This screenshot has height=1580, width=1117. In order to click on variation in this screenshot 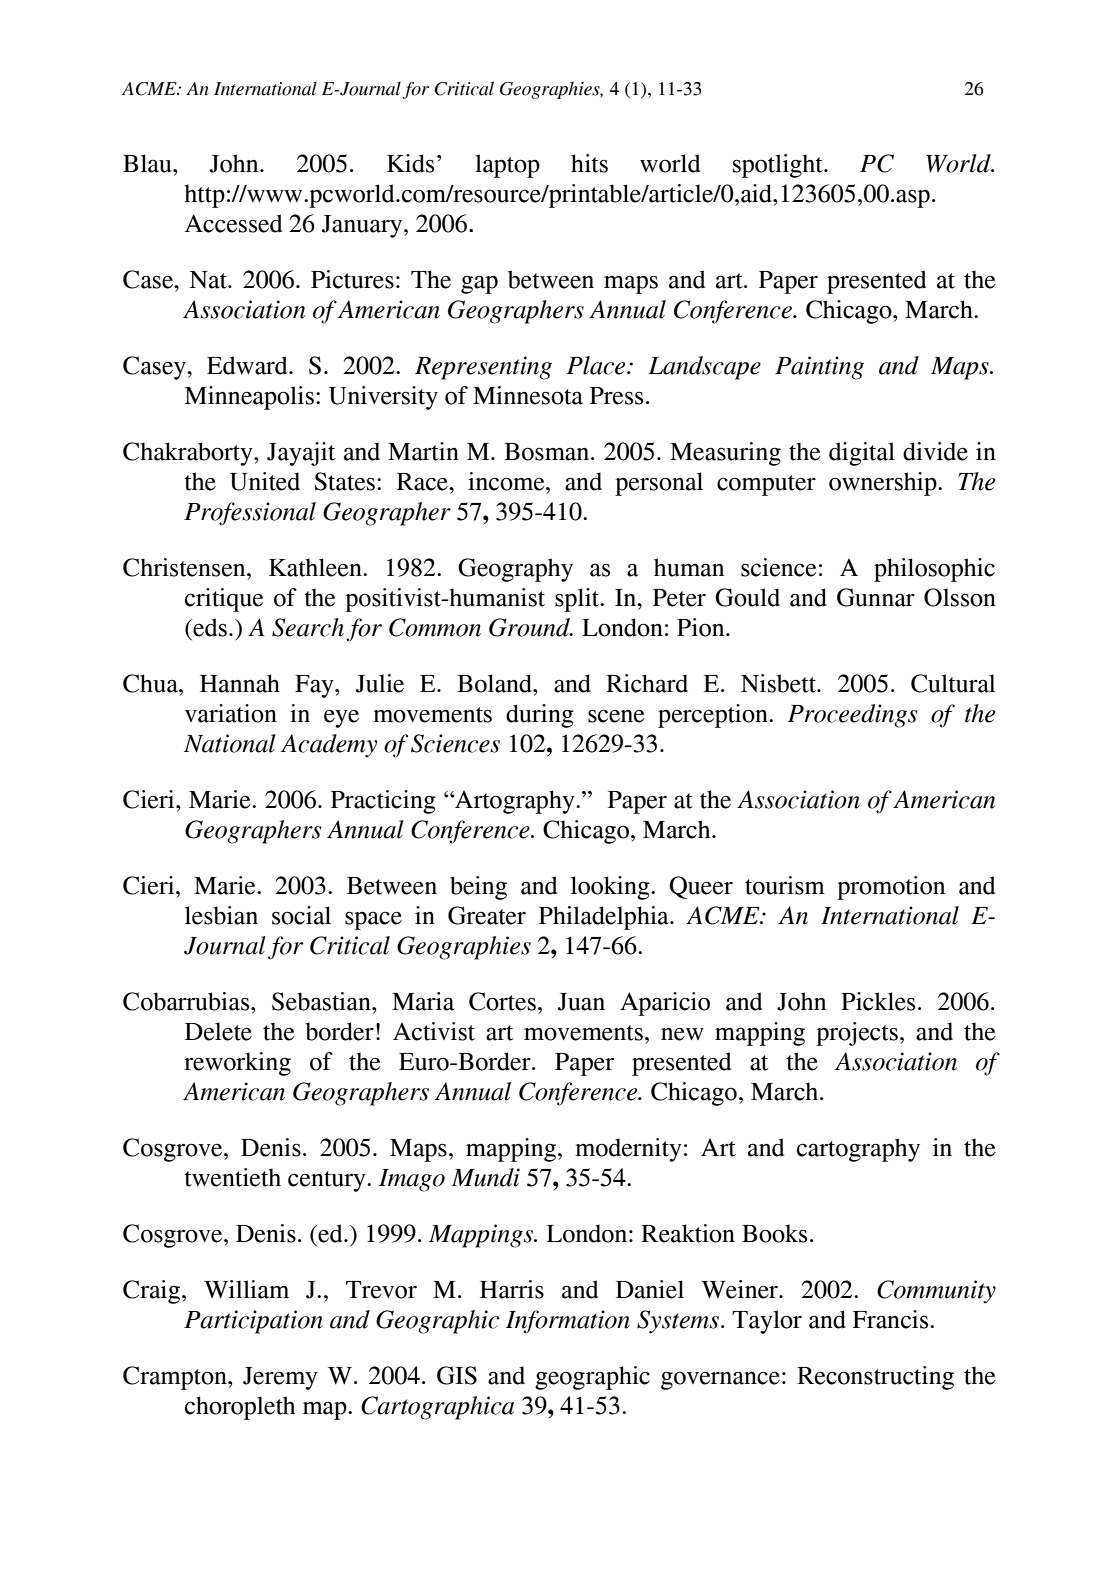, I will do `click(231, 713)`.
